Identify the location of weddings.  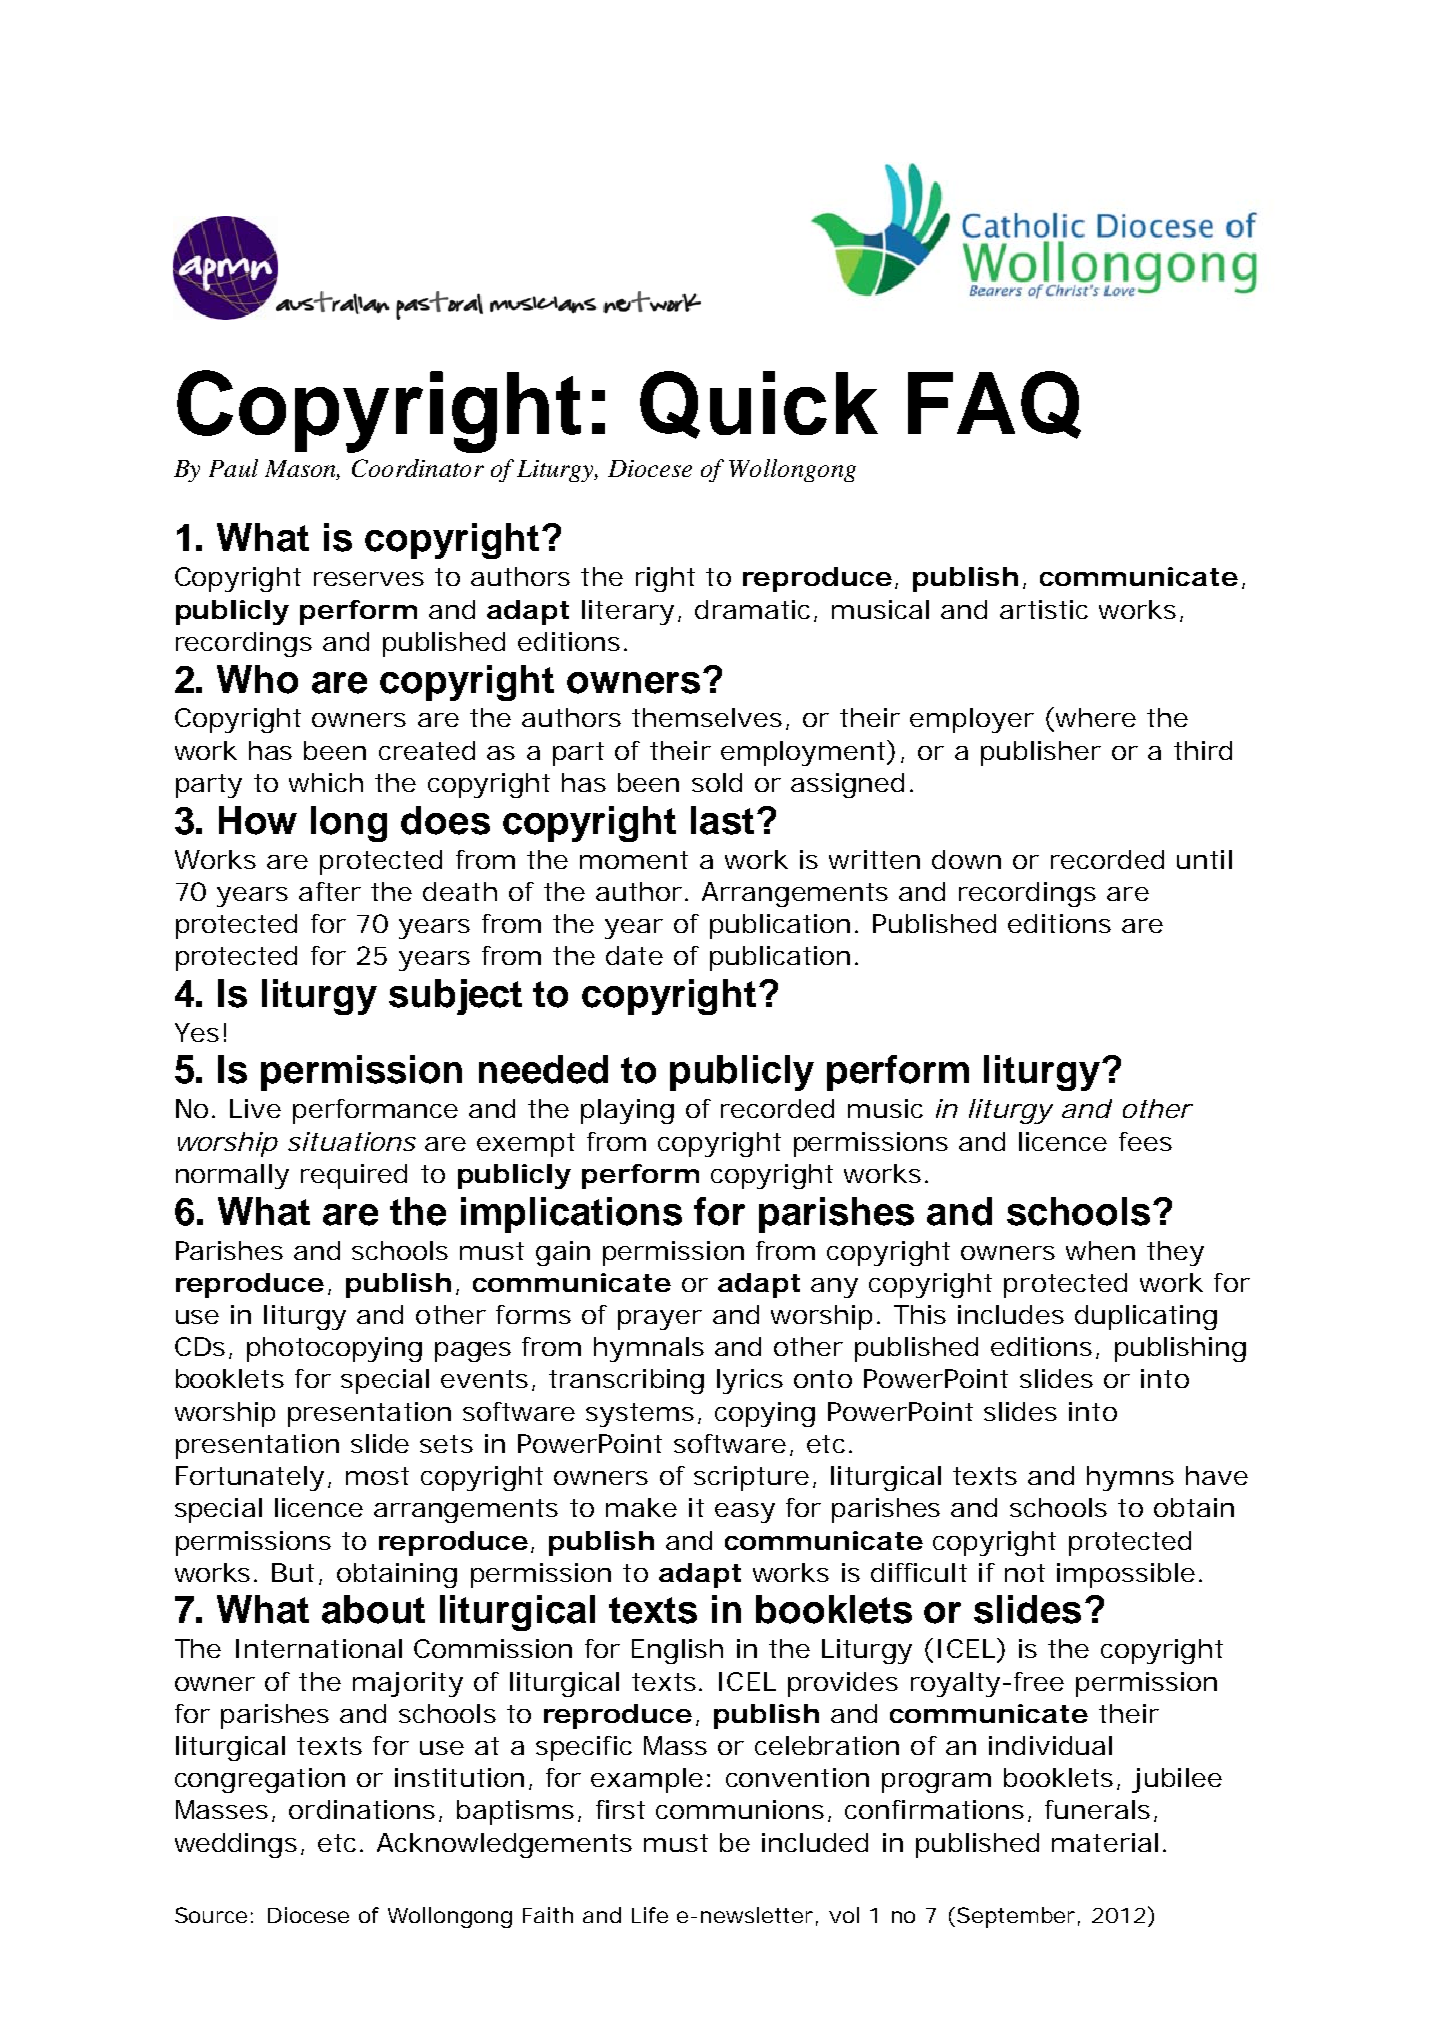
(236, 1845).
